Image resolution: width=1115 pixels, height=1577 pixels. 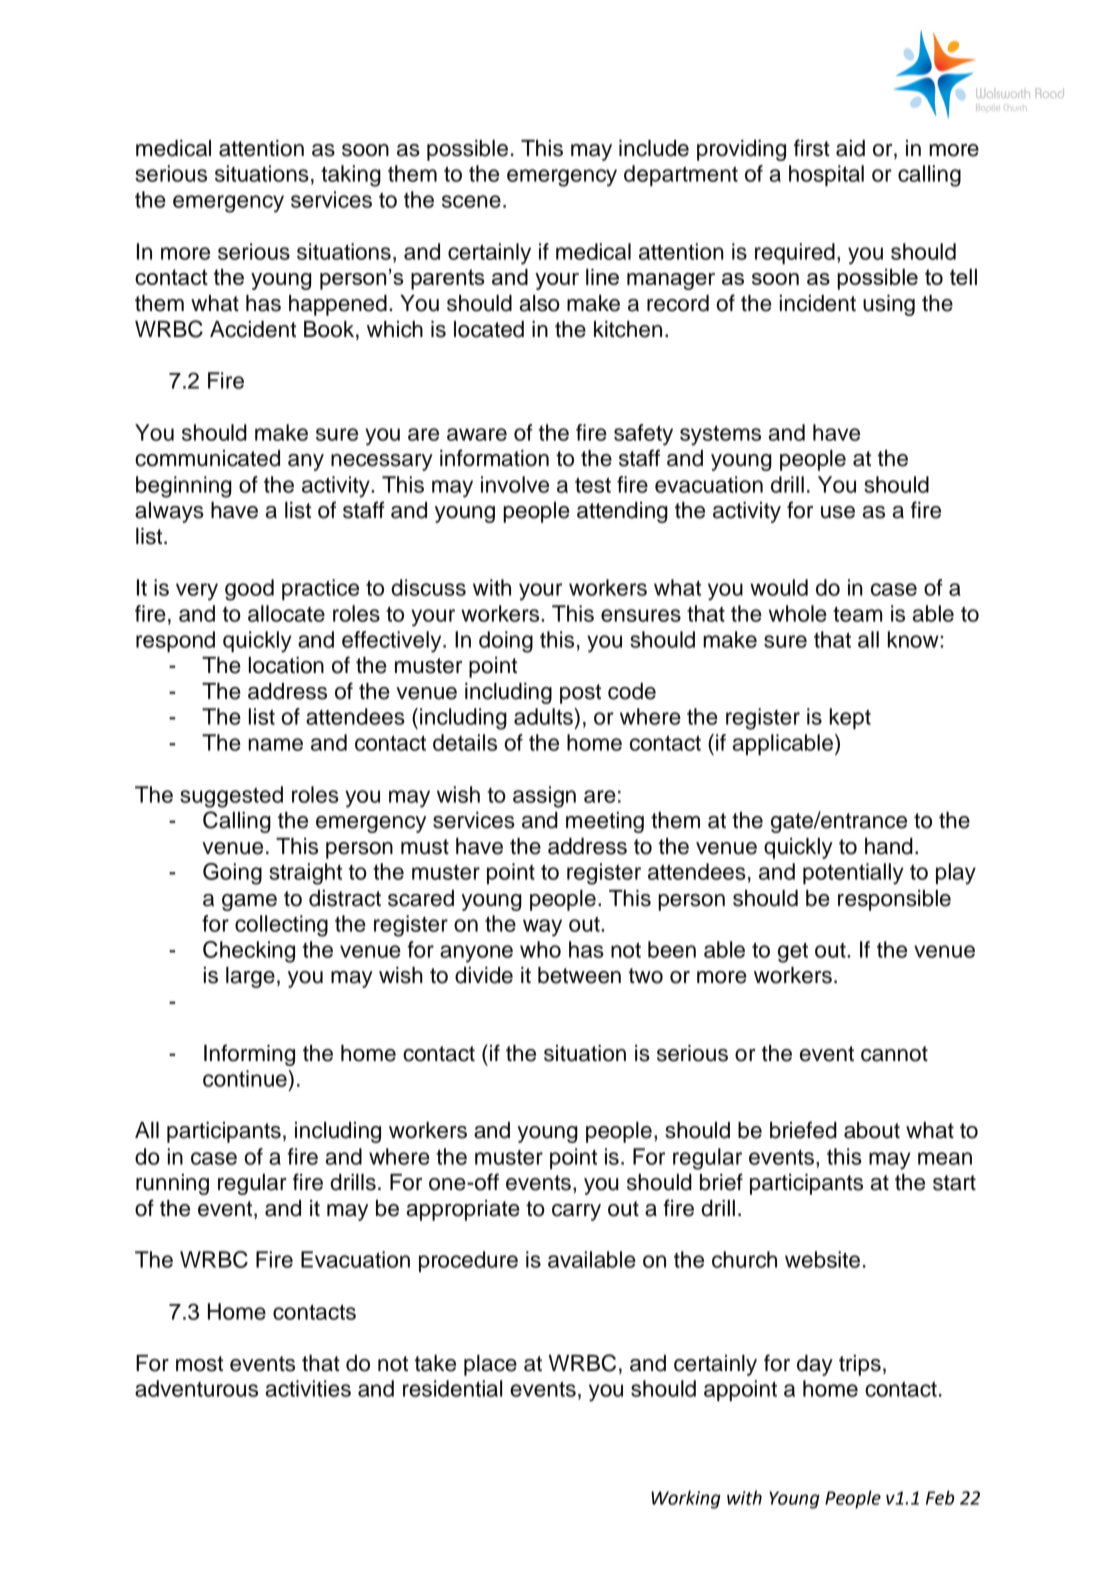 What do you see at coordinates (826, 175) in the screenshot?
I see `hospital` at bounding box center [826, 175].
